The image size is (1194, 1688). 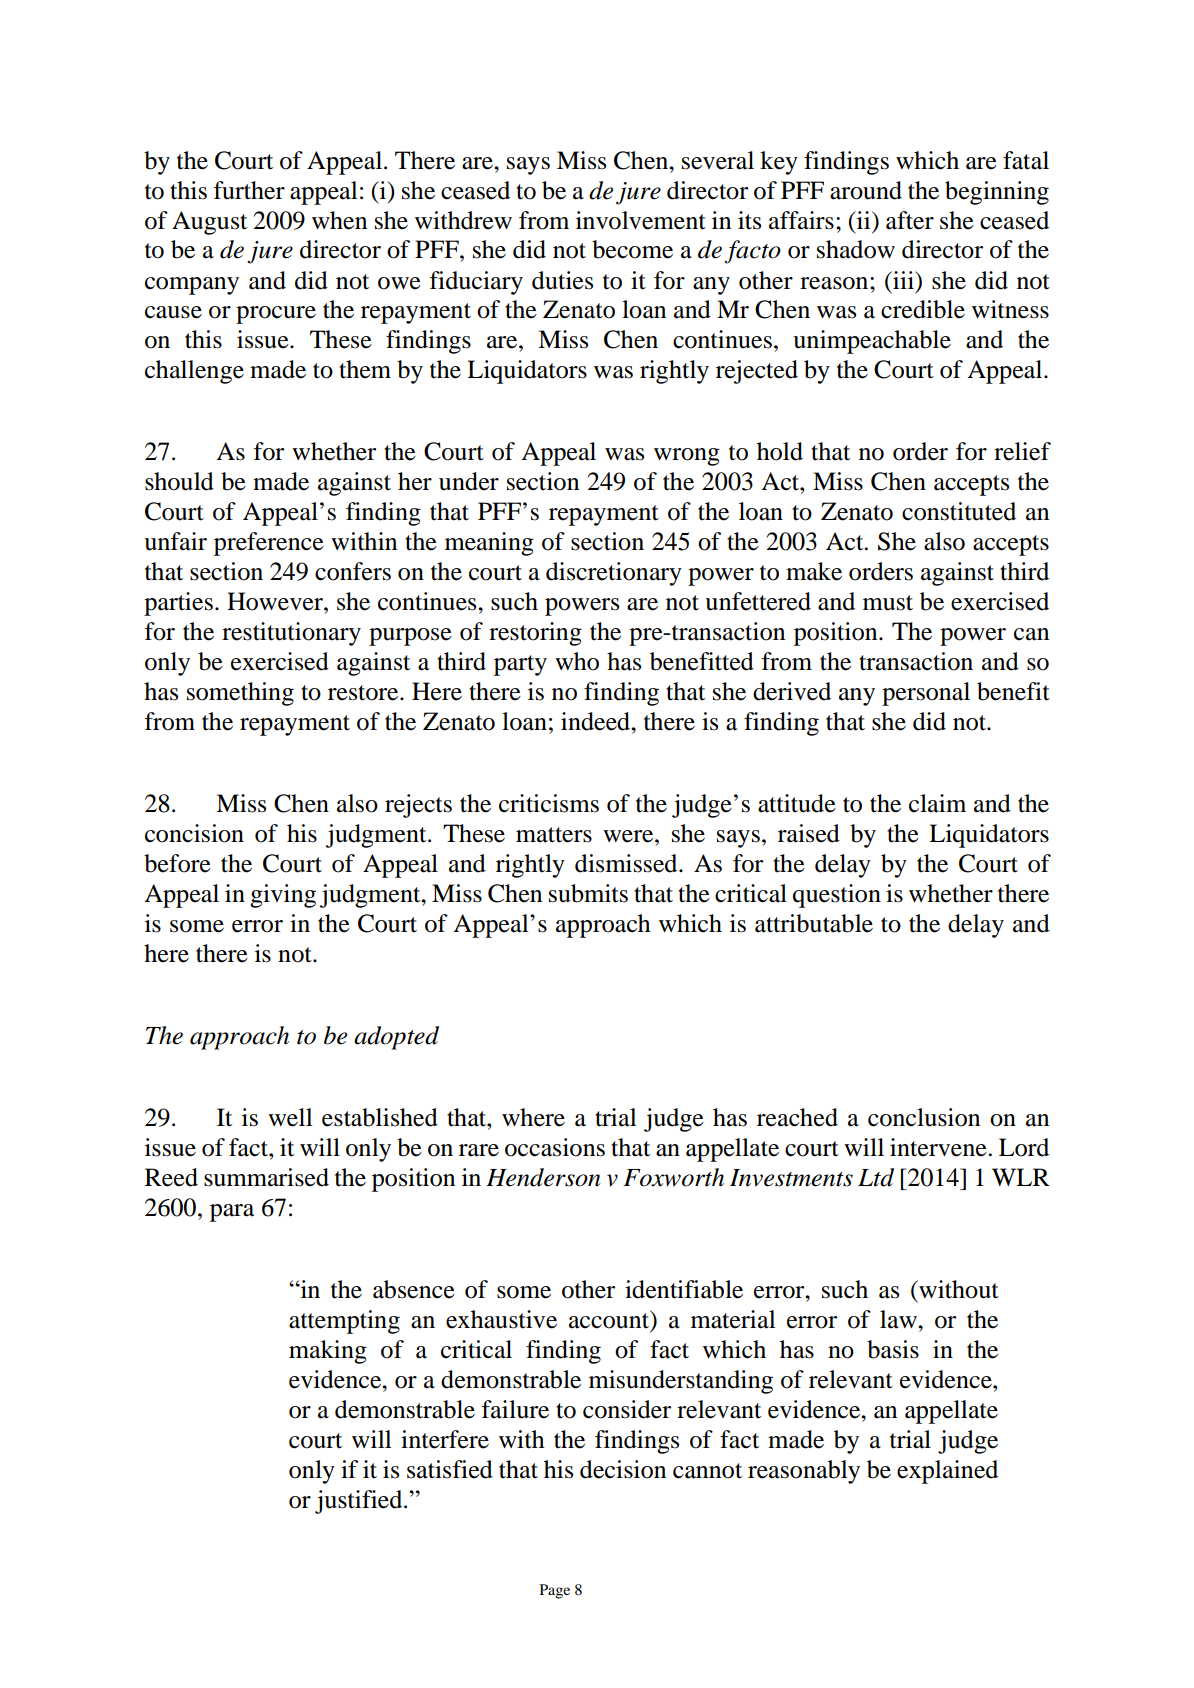 I want to click on further, so click(x=249, y=190).
